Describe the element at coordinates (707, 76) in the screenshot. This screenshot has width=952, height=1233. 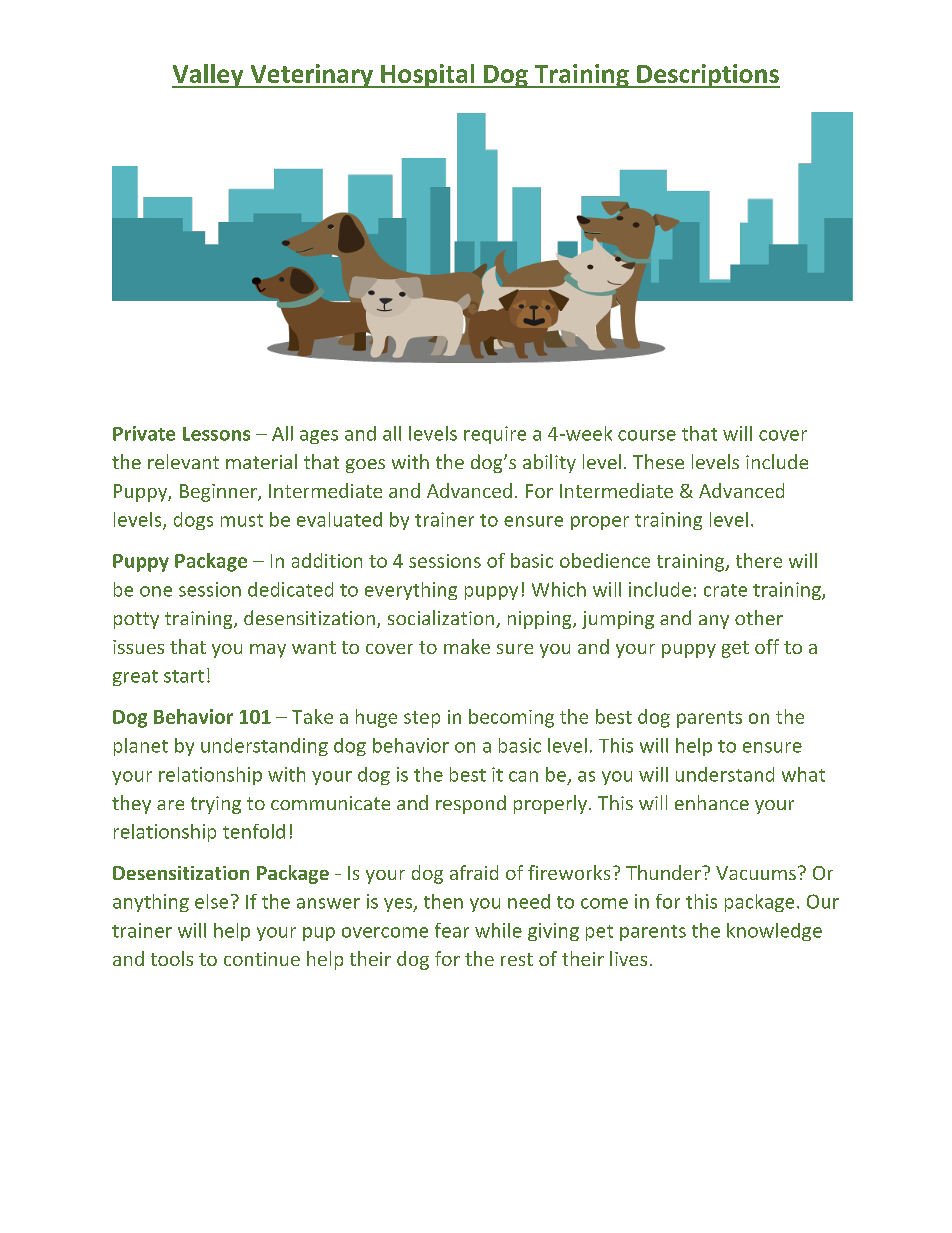
I see `Descriptions` at that location.
